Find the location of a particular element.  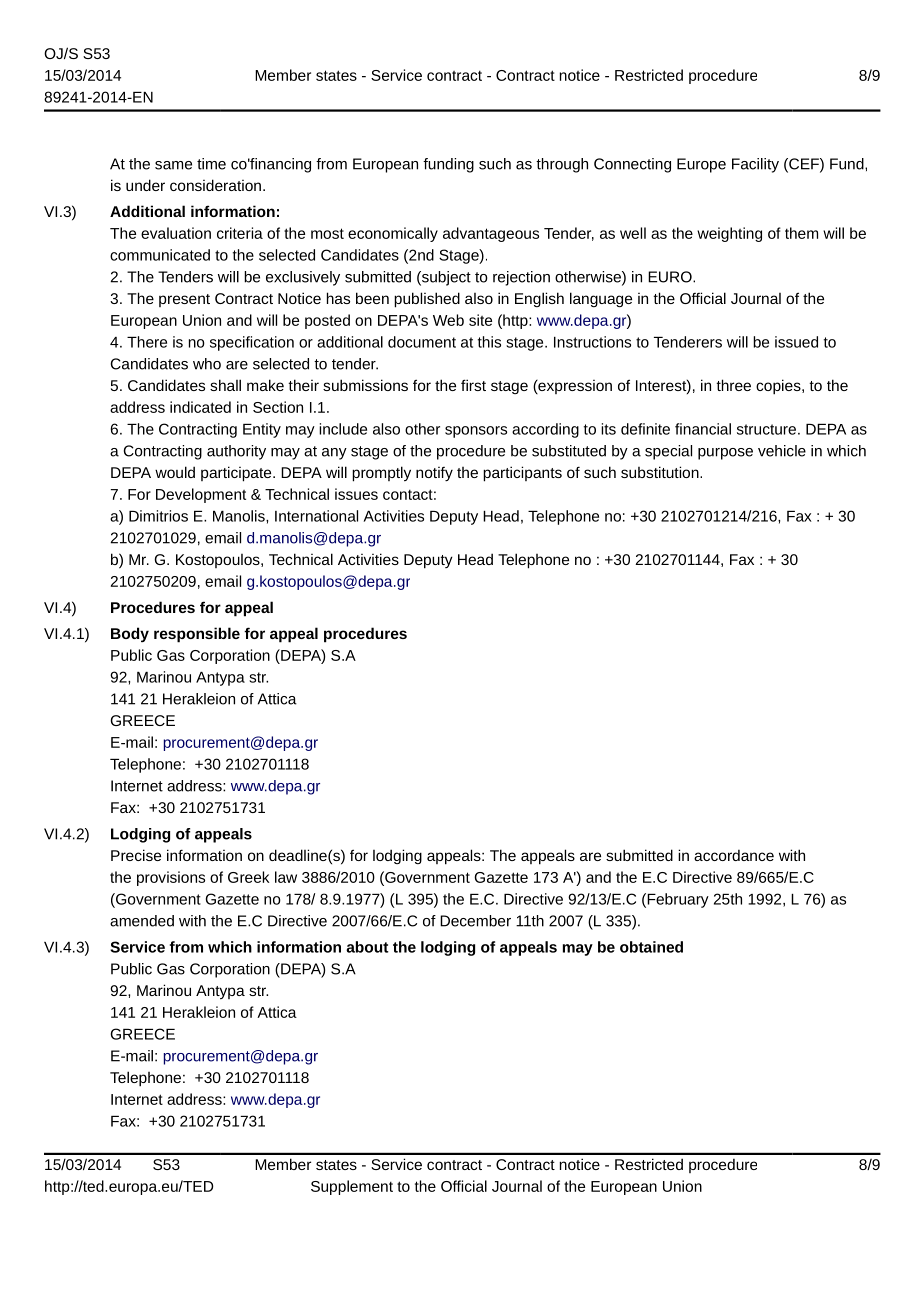

consideration is located at coordinates (215, 185).
